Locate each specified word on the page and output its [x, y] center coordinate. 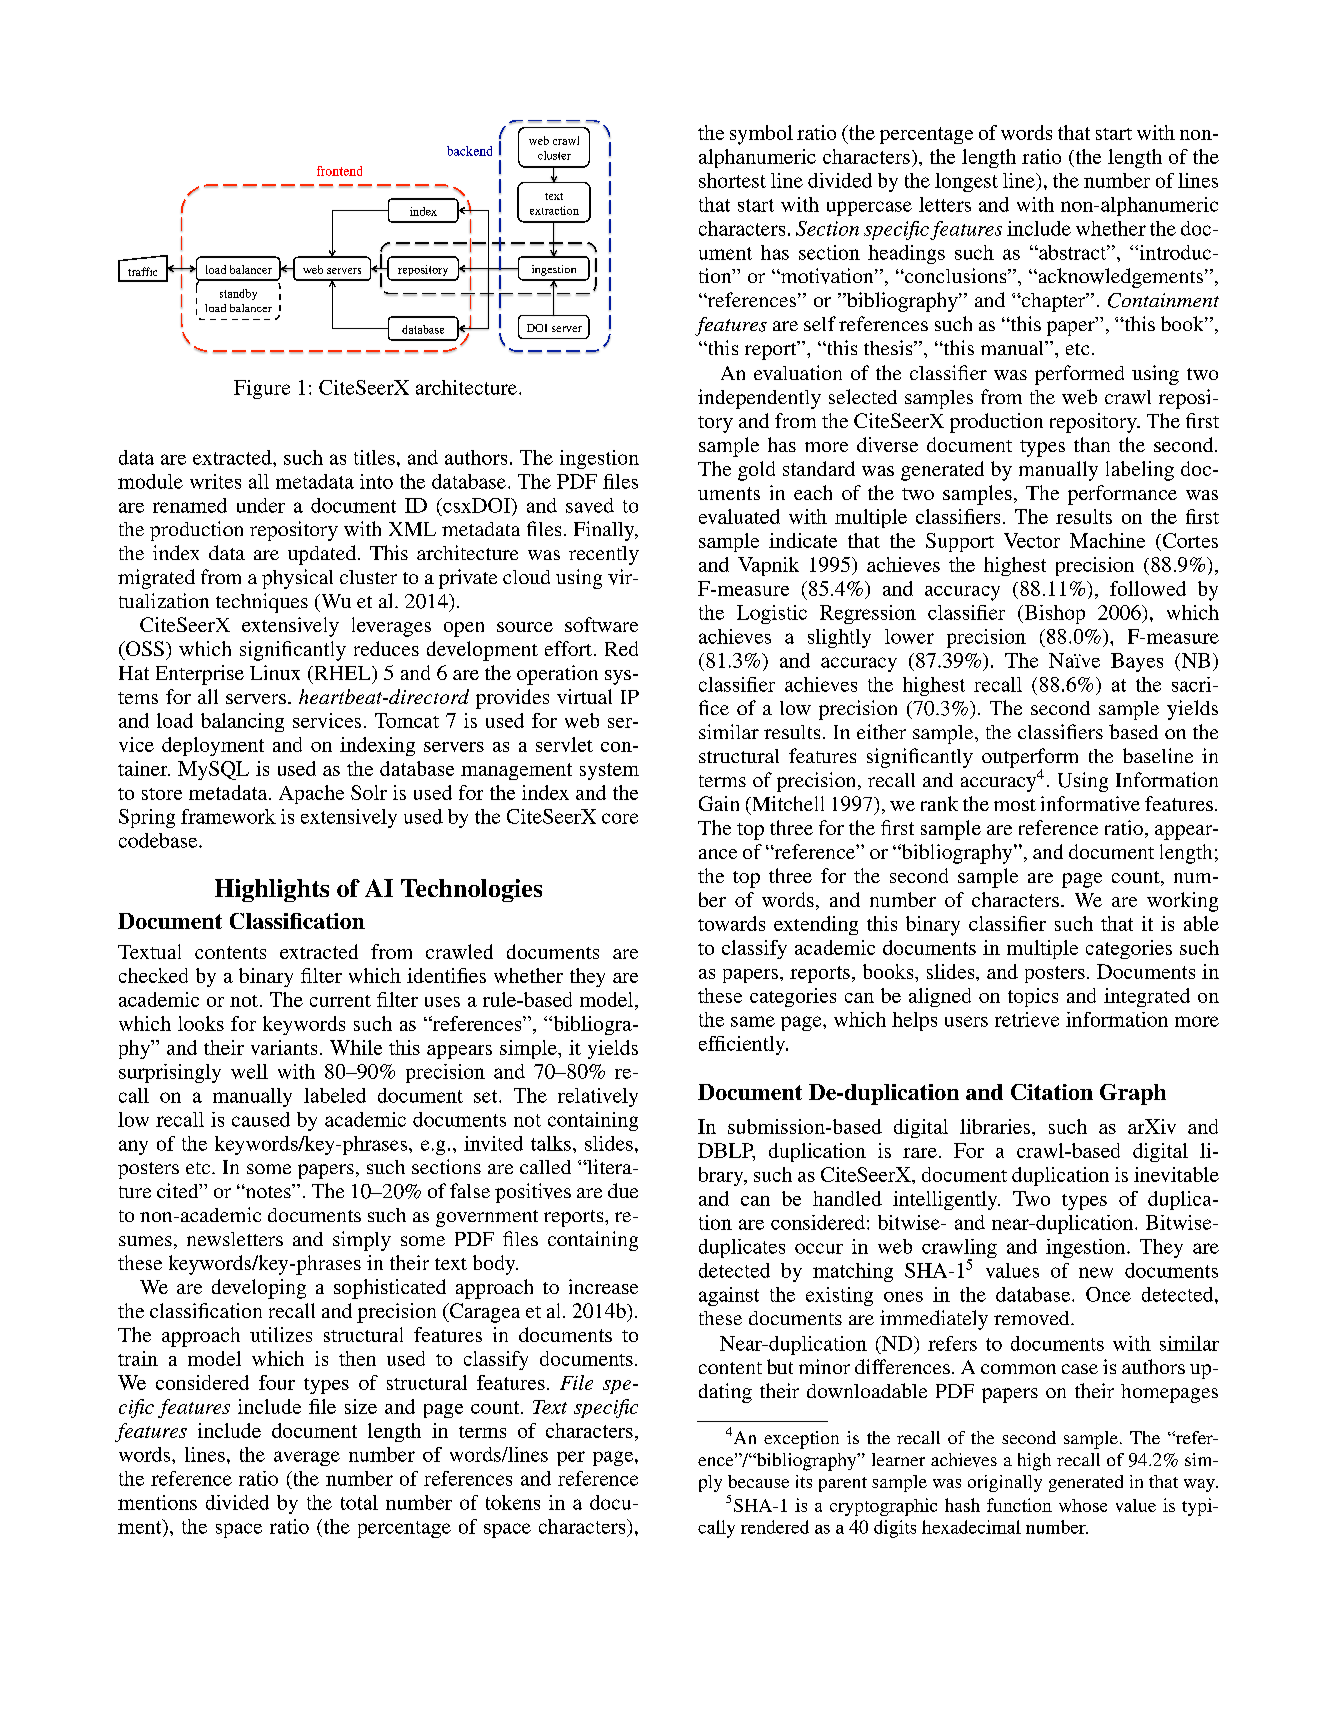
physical [297, 579]
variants [284, 1047]
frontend [339, 171]
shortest [732, 180]
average [307, 1458]
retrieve [1027, 1019]
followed [1148, 588]
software [601, 624]
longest [966, 182]
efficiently [743, 1045]
